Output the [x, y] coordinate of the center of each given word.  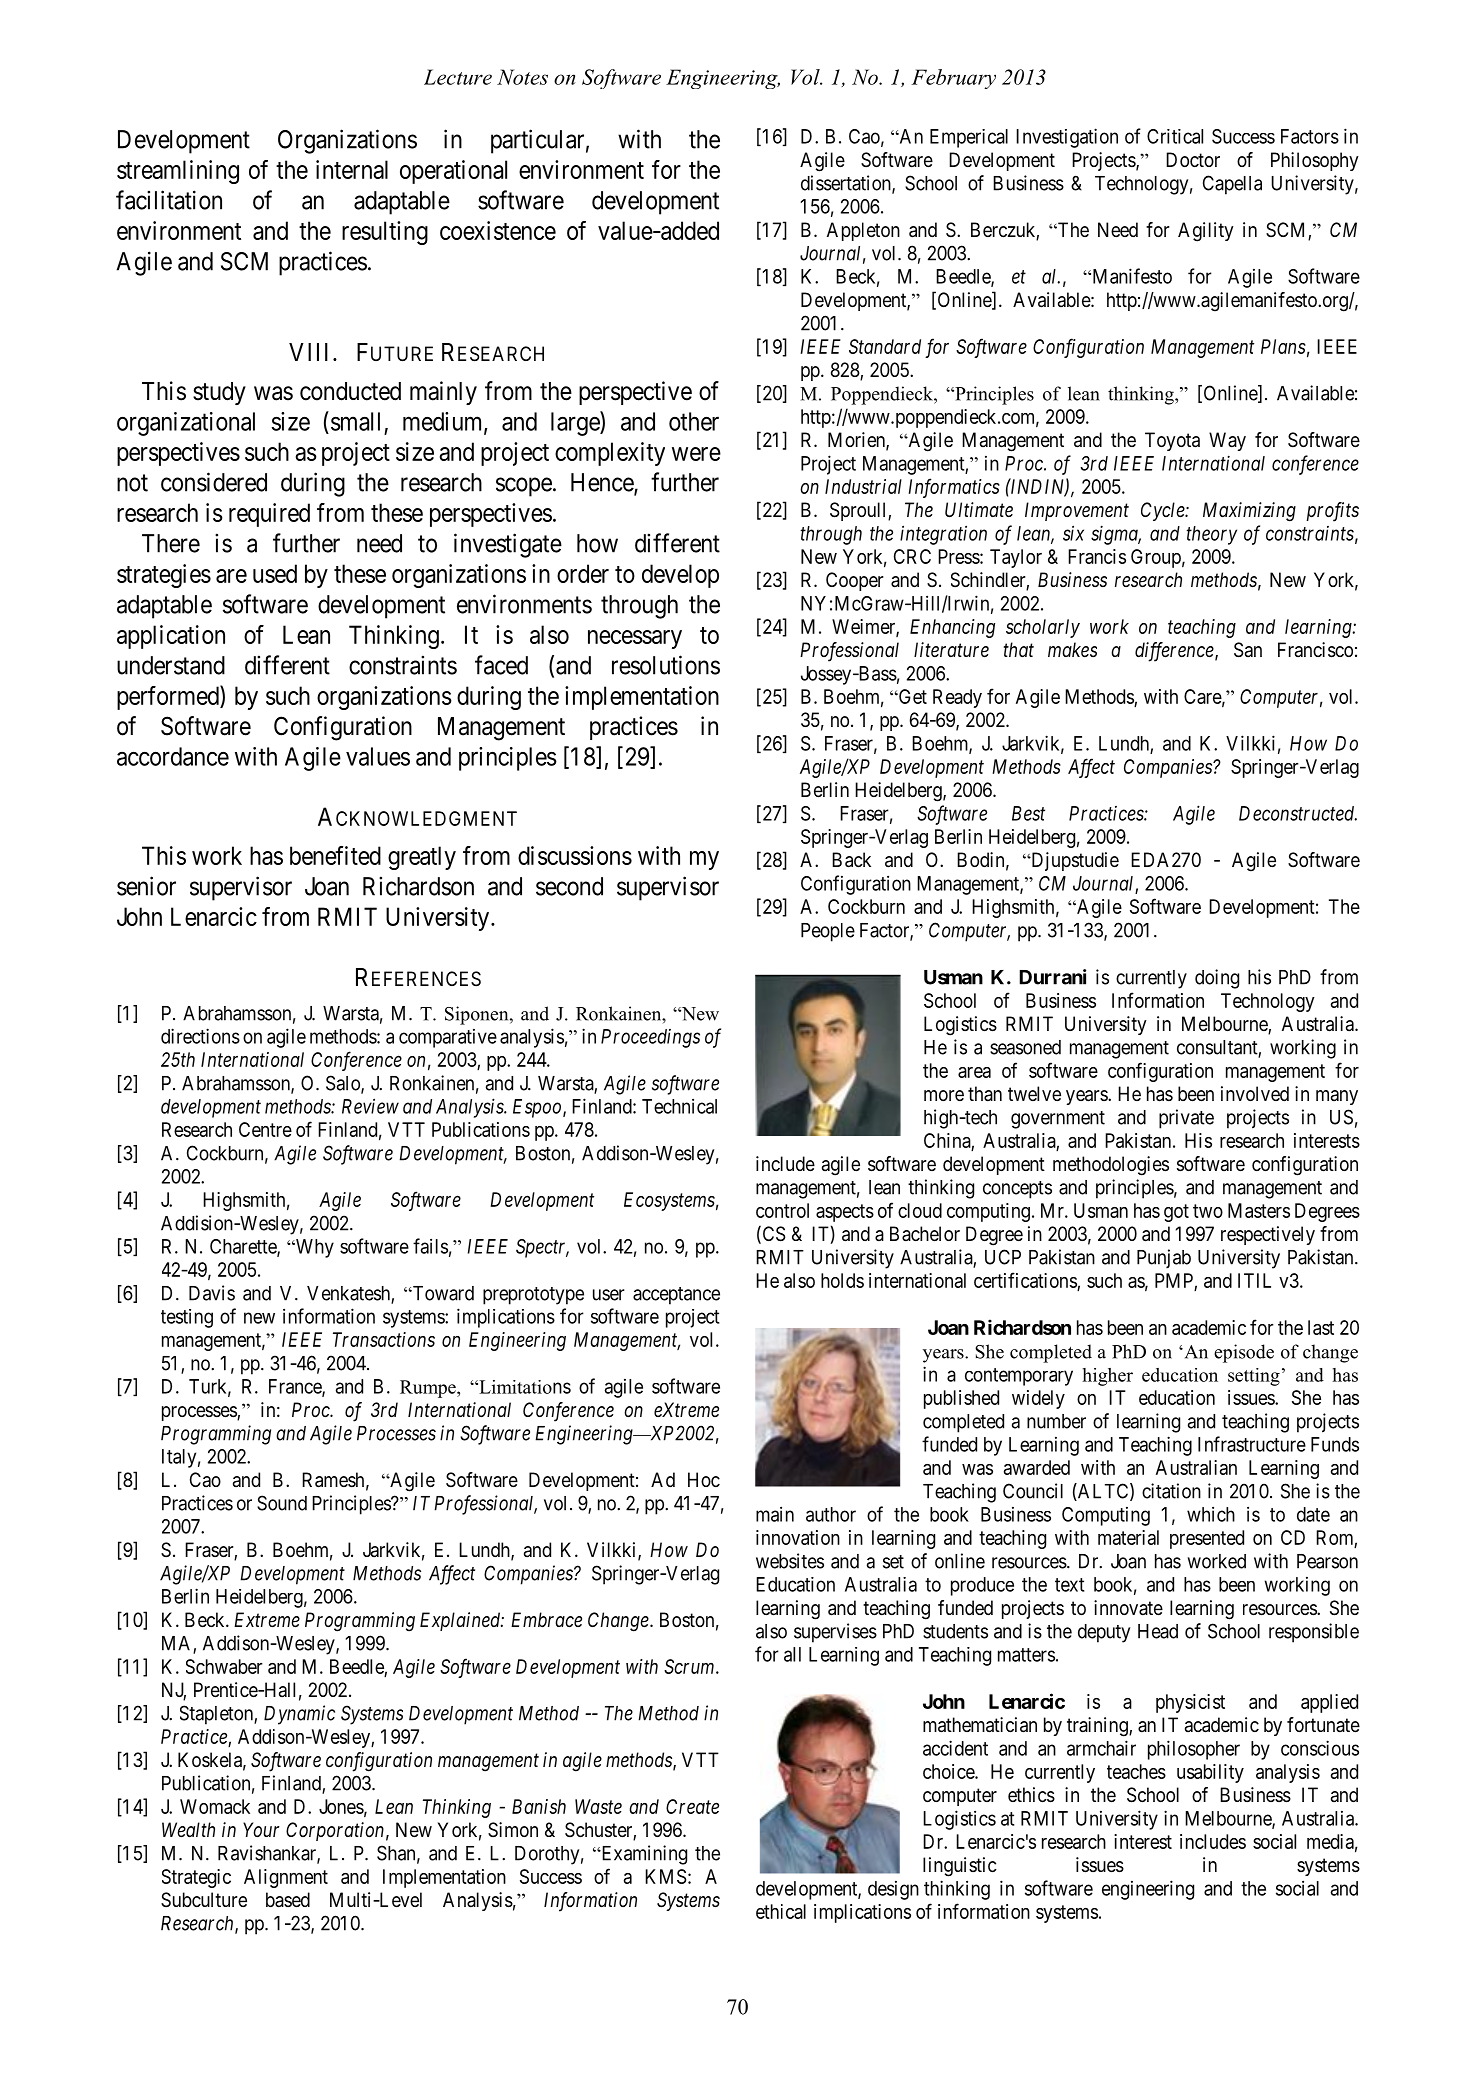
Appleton [863, 231]
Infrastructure [1252, 1444]
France [296, 1387]
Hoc [704, 1479]
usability [1210, 1773]
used [275, 573]
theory [1211, 535]
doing [1217, 979]
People [828, 932]
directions [200, 1036]
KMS [665, 1876]
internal [352, 169]
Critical [1175, 136]
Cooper [855, 581]
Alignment [286, 1878]
